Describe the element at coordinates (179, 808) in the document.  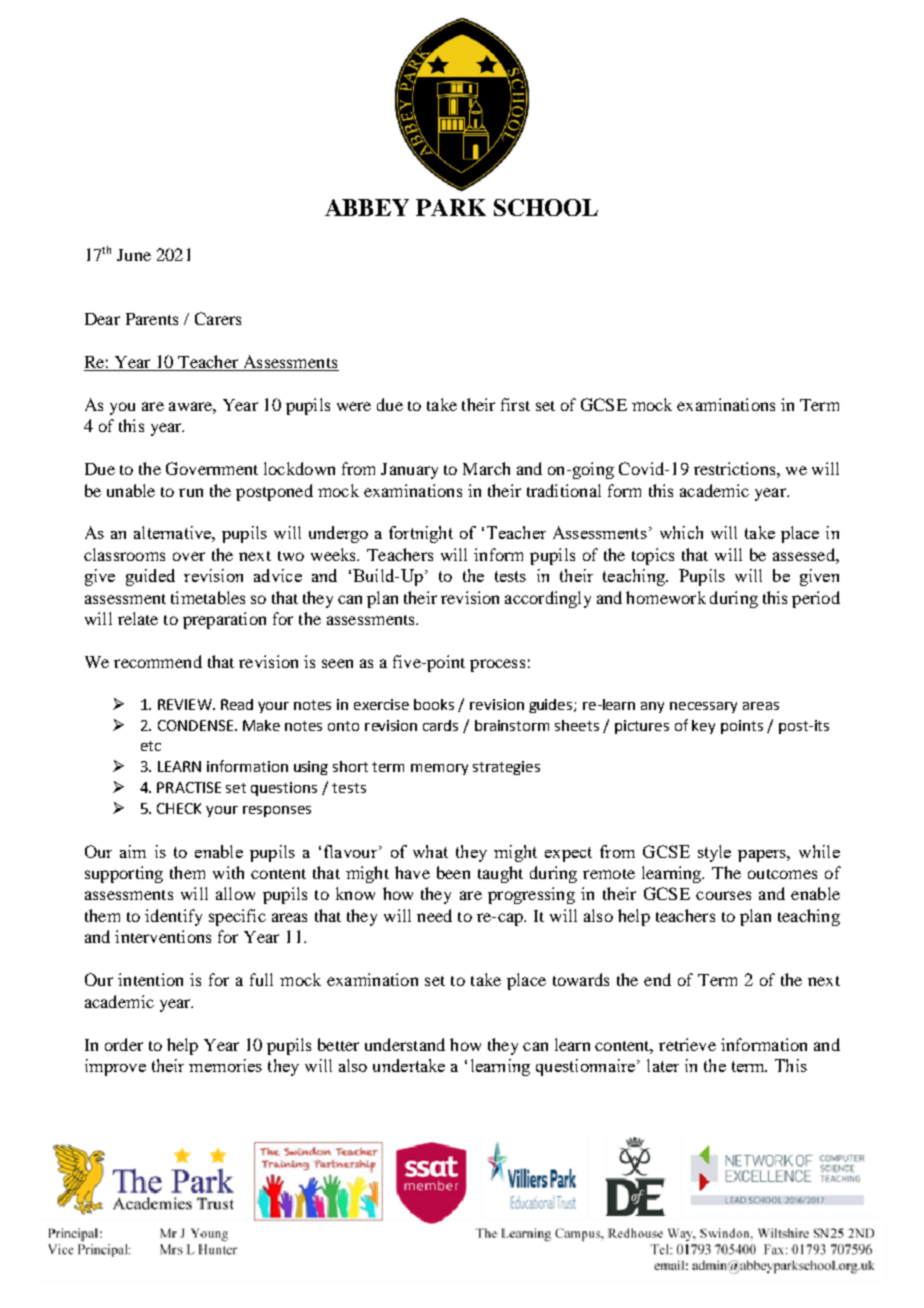
I see `CHECK` at that location.
